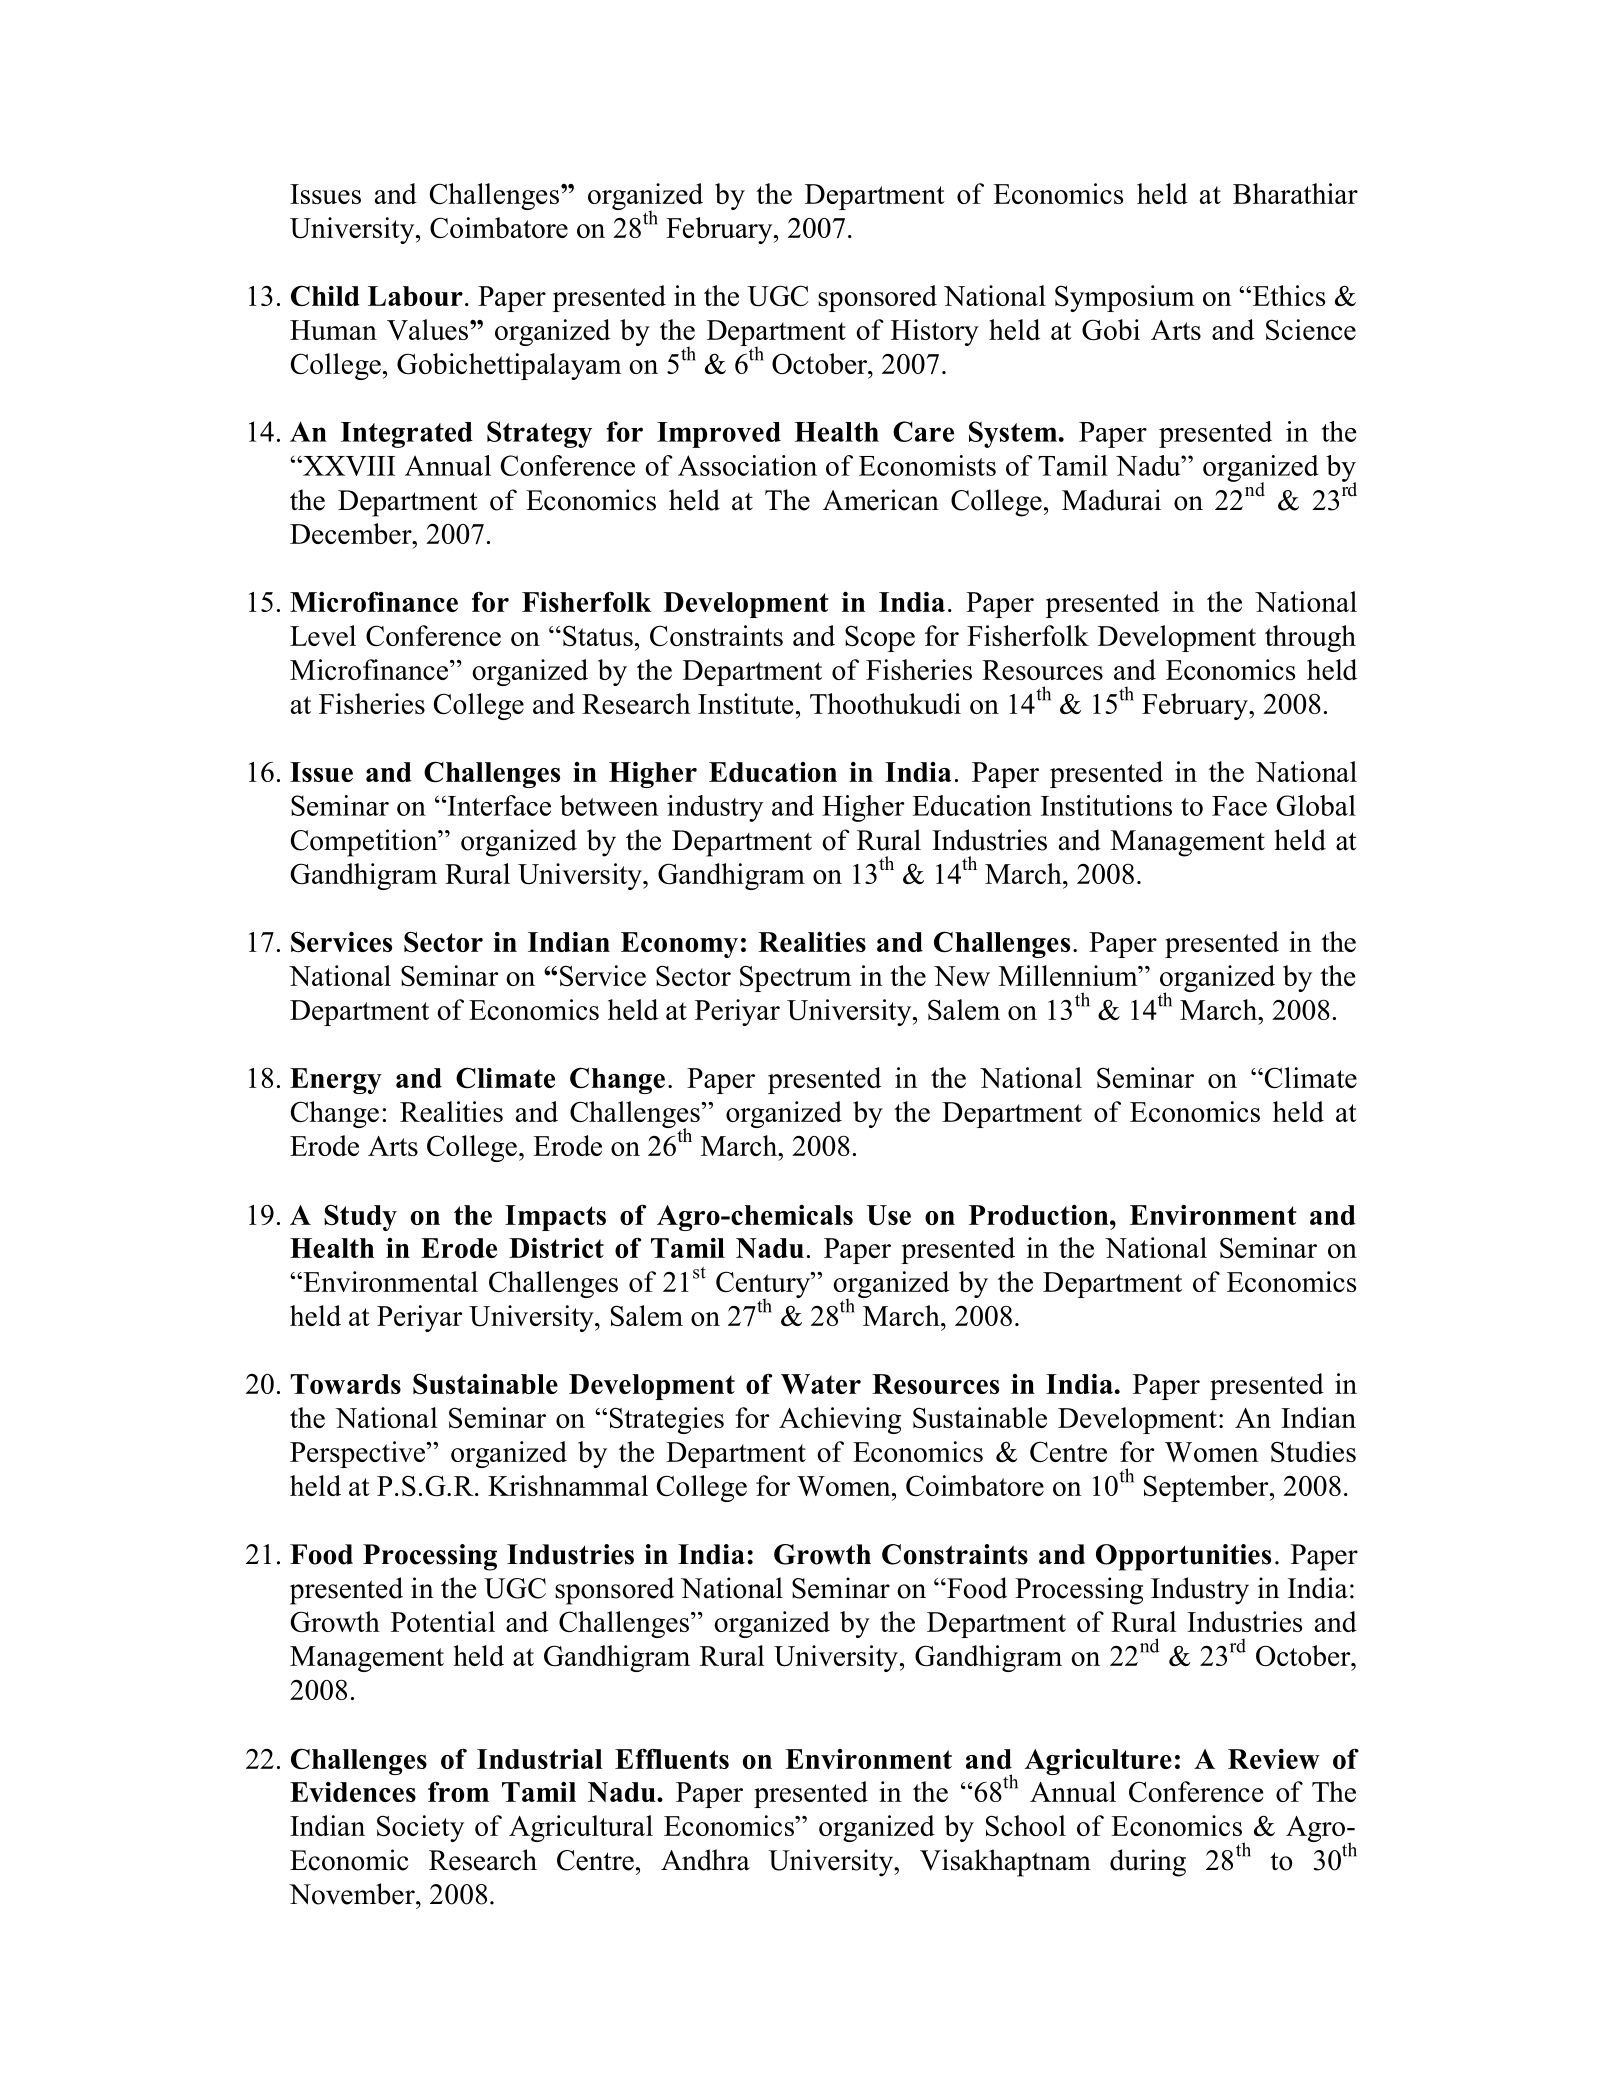  What do you see at coordinates (1106, 805) in the page?
I see `Institutions` at bounding box center [1106, 805].
